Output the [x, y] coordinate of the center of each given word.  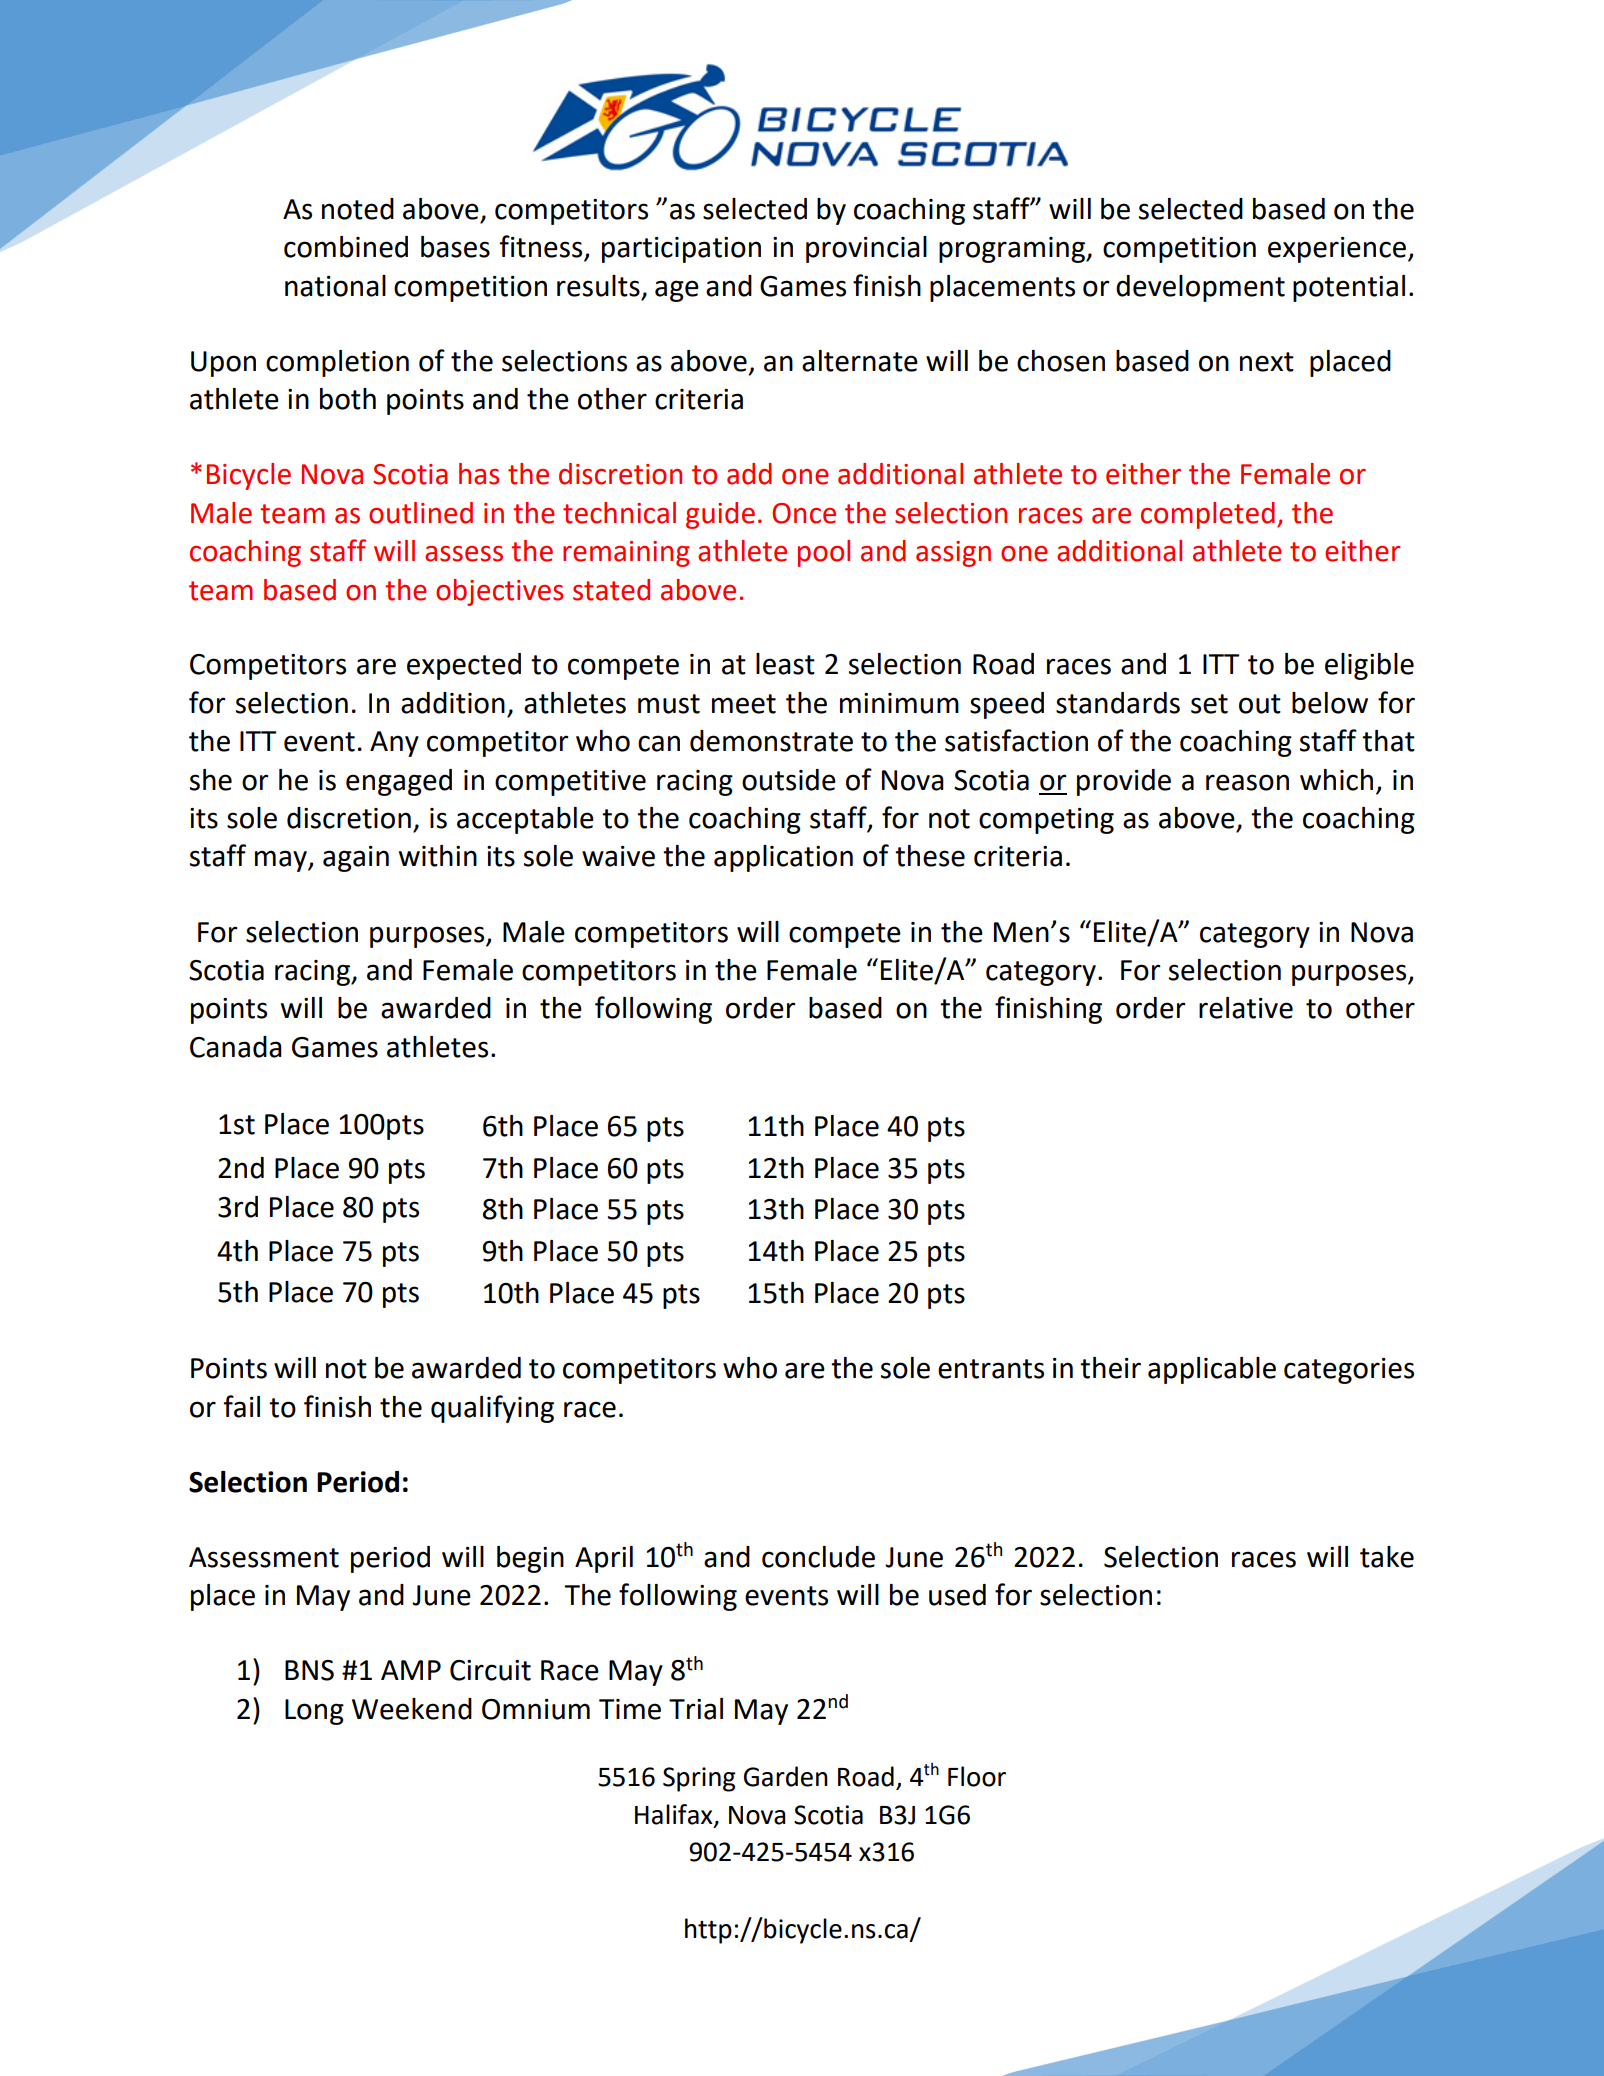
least [785, 664]
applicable [1212, 1370]
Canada [236, 1047]
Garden [786, 1776]
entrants [991, 1369]
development [1200, 288]
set [1209, 704]
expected [464, 666]
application [783, 858]
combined [346, 247]
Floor [977, 1776]
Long [314, 1712]
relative [1246, 1008]
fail [241, 1406]
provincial [866, 249]
